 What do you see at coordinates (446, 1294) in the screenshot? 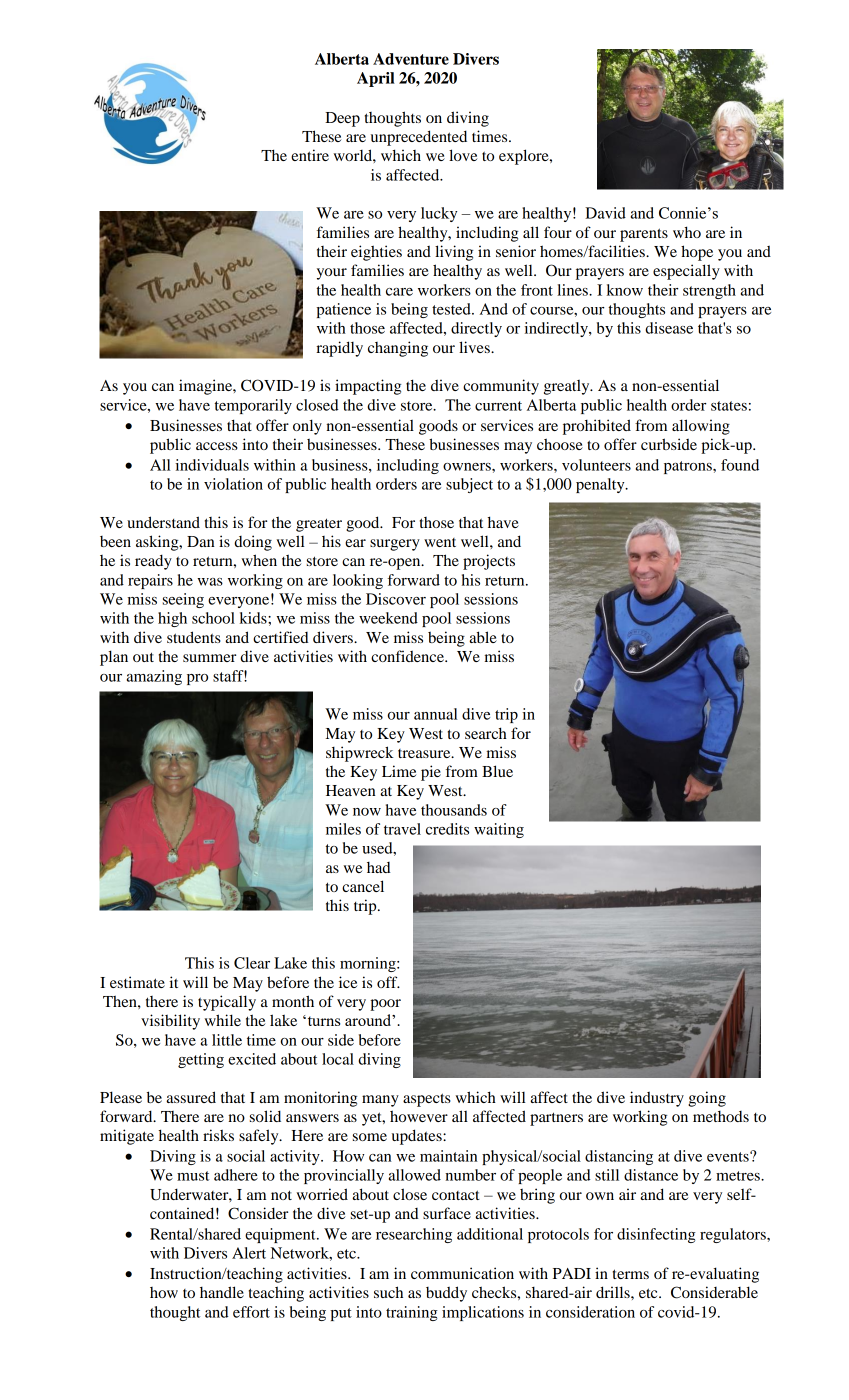
I see `buddy` at bounding box center [446, 1294].
